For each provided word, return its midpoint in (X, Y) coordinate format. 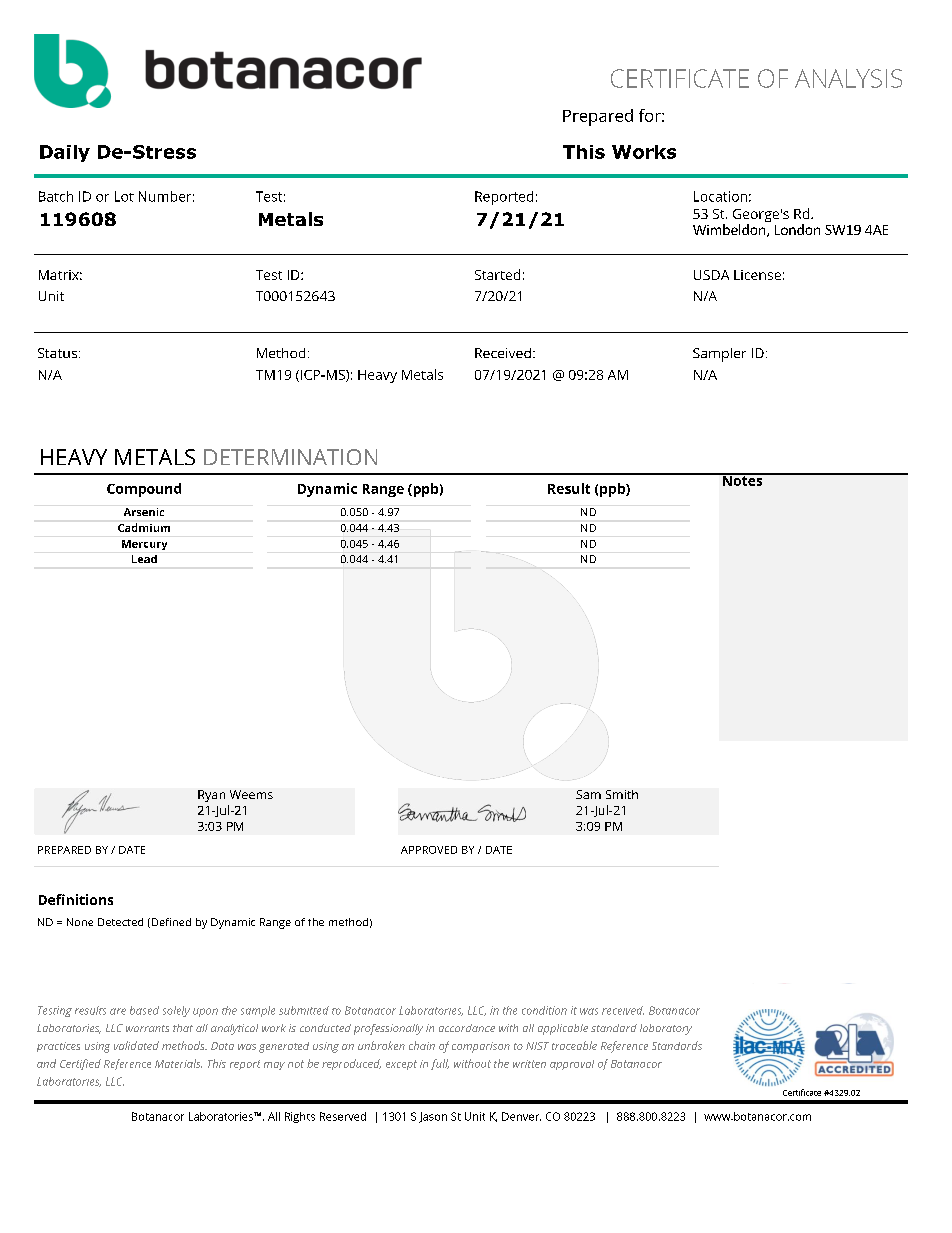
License (757, 275)
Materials (178, 1063)
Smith (622, 794)
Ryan (211, 796)
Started (497, 274)
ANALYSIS (848, 78)
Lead (144, 559)
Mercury (144, 545)
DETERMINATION (290, 457)
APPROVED (429, 850)
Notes (742, 479)
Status (57, 353)
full (440, 1064)
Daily (65, 153)
